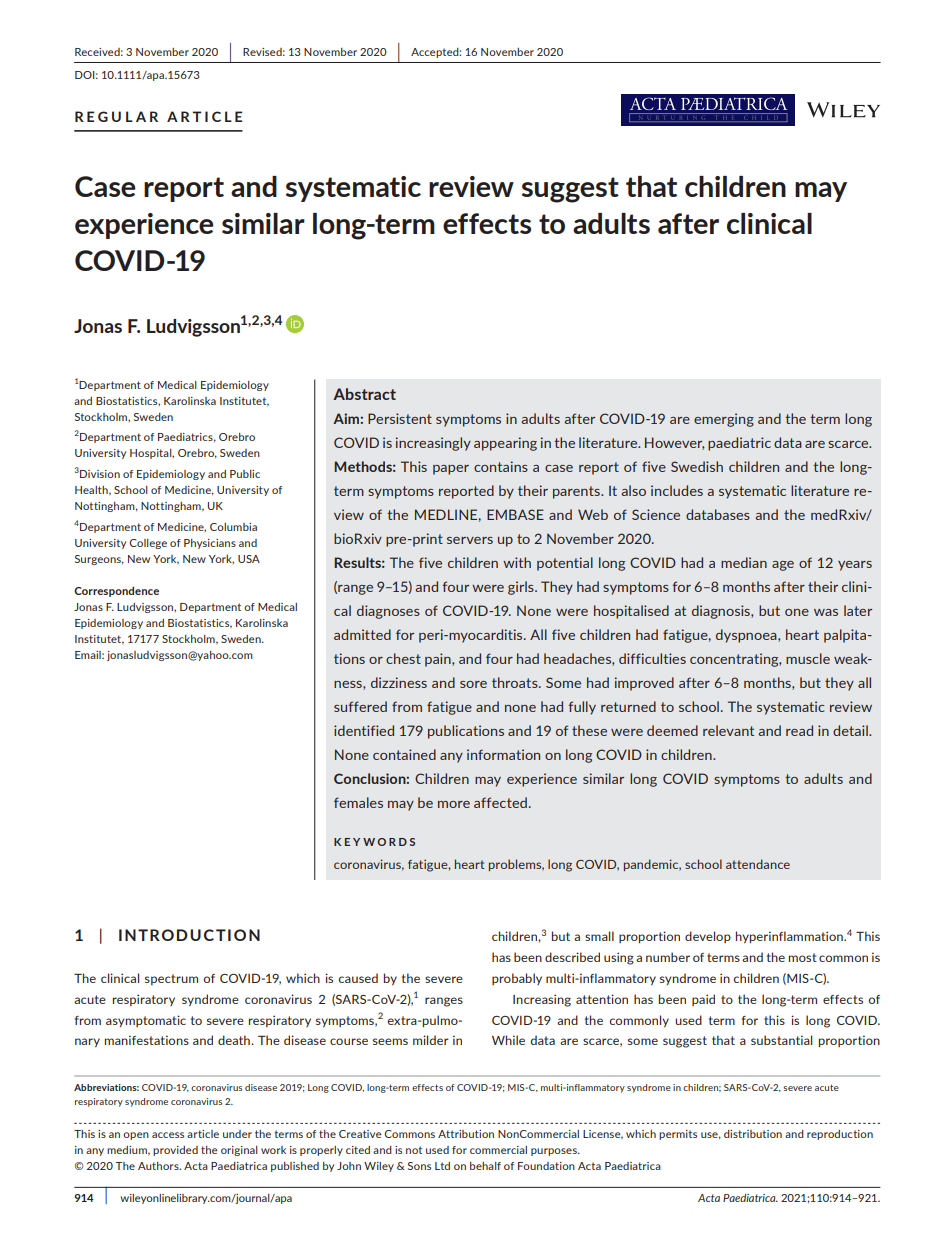 Image resolution: width=952 pixels, height=1251 pixels. Describe the element at coordinates (808, 658) in the image. I see `muscle` at that location.
